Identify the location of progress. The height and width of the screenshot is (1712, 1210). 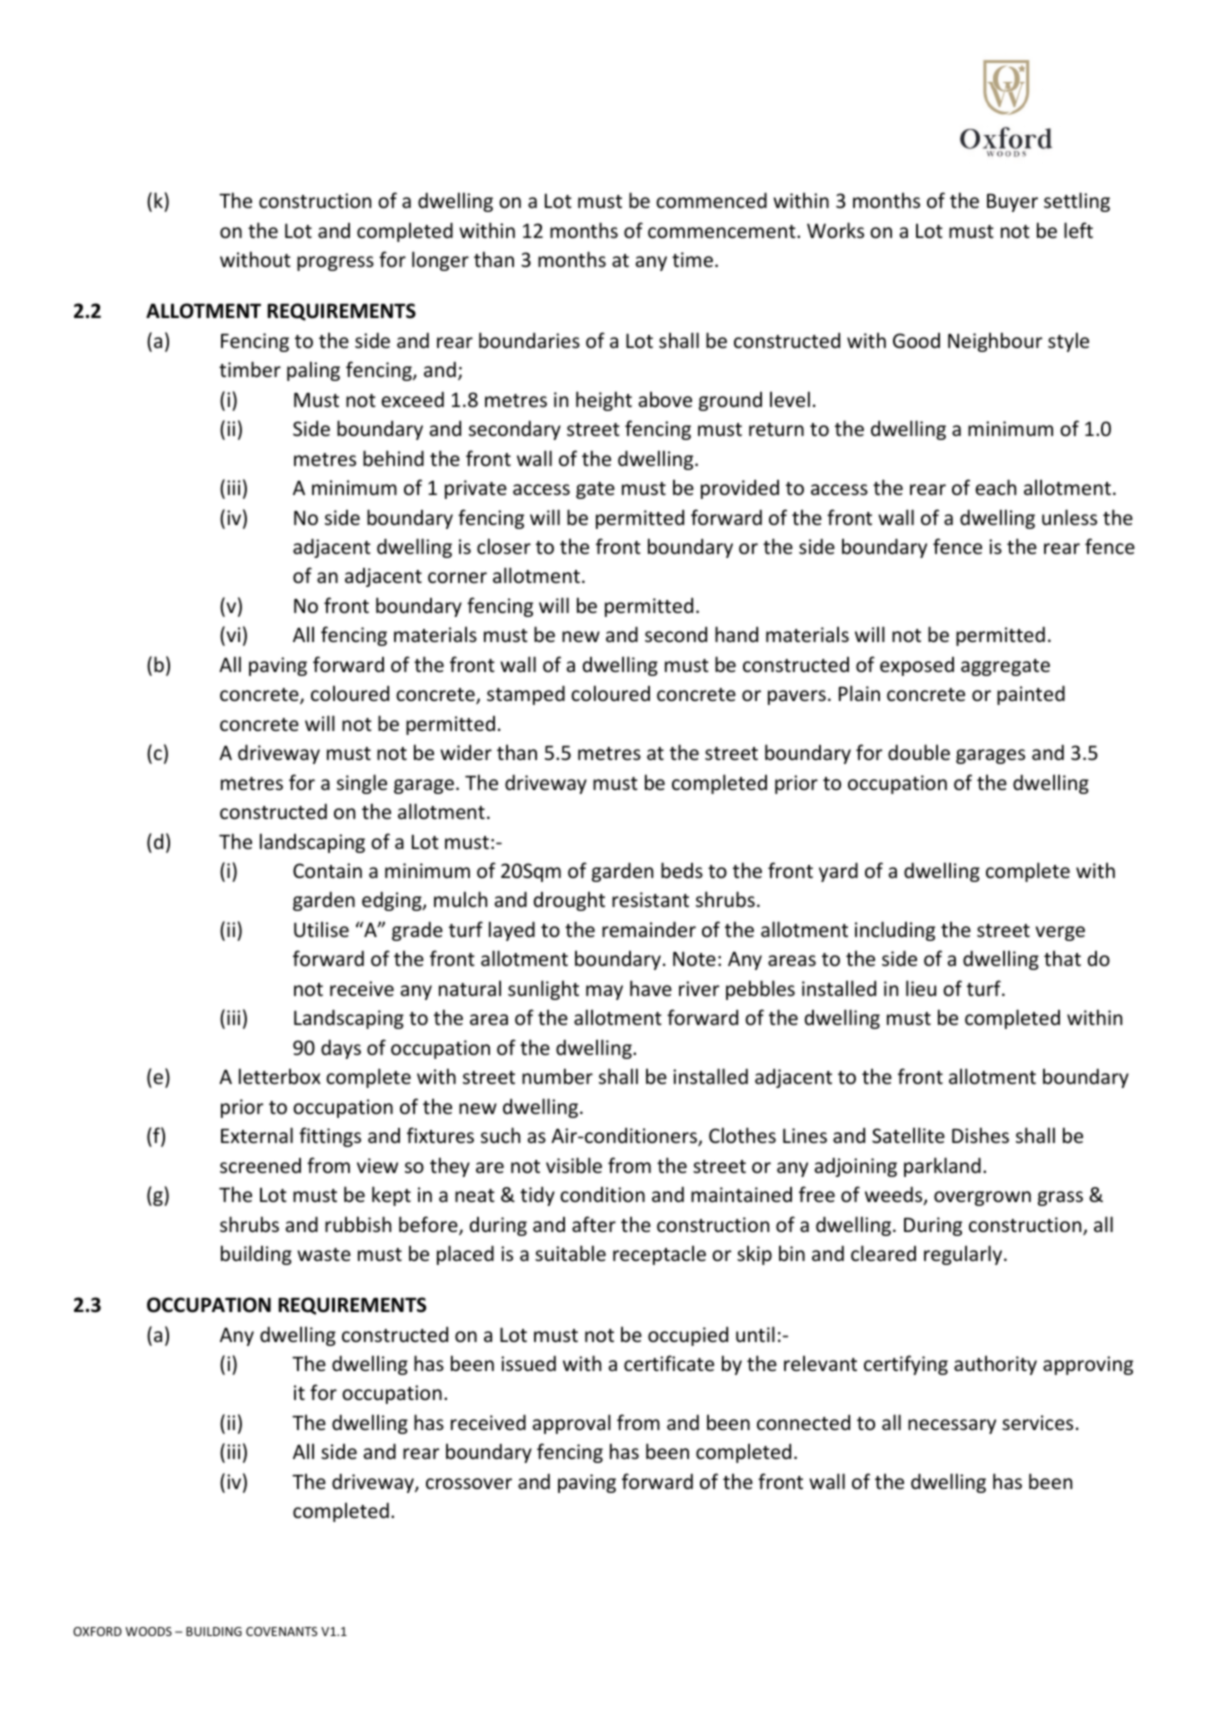
(335, 263).
